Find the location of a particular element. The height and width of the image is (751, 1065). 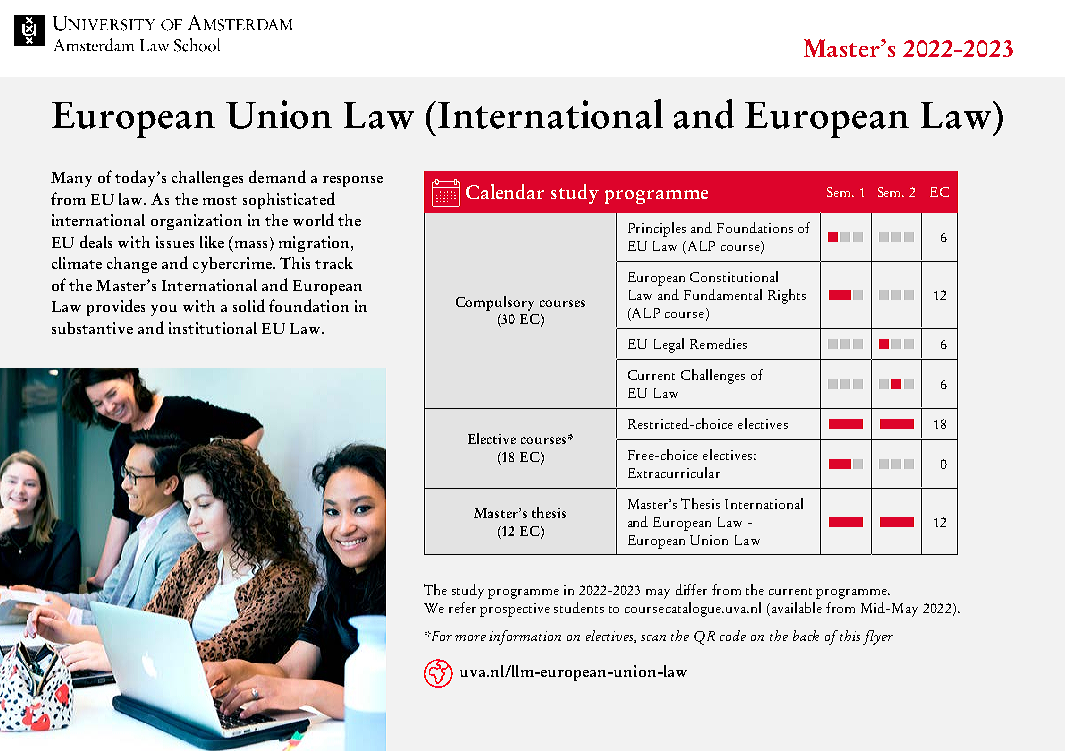

most is located at coordinates (220, 200).
